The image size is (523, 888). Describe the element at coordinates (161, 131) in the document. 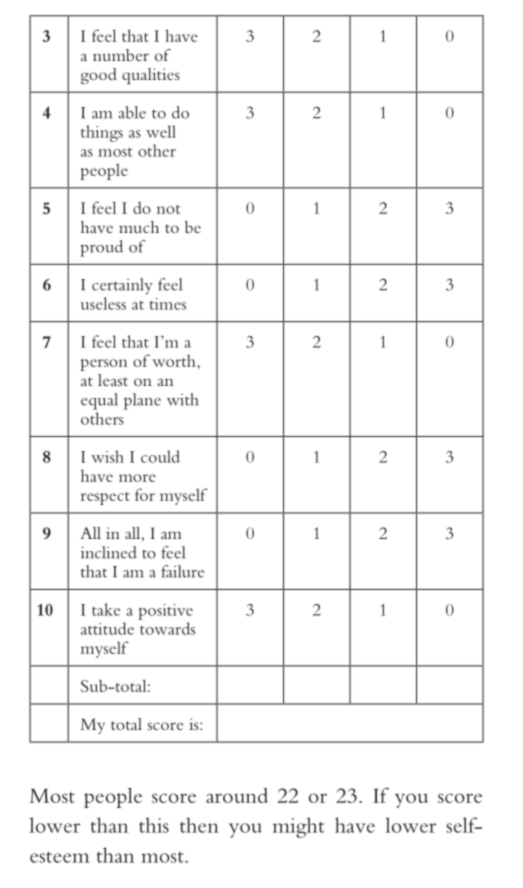

I see `well` at that location.
